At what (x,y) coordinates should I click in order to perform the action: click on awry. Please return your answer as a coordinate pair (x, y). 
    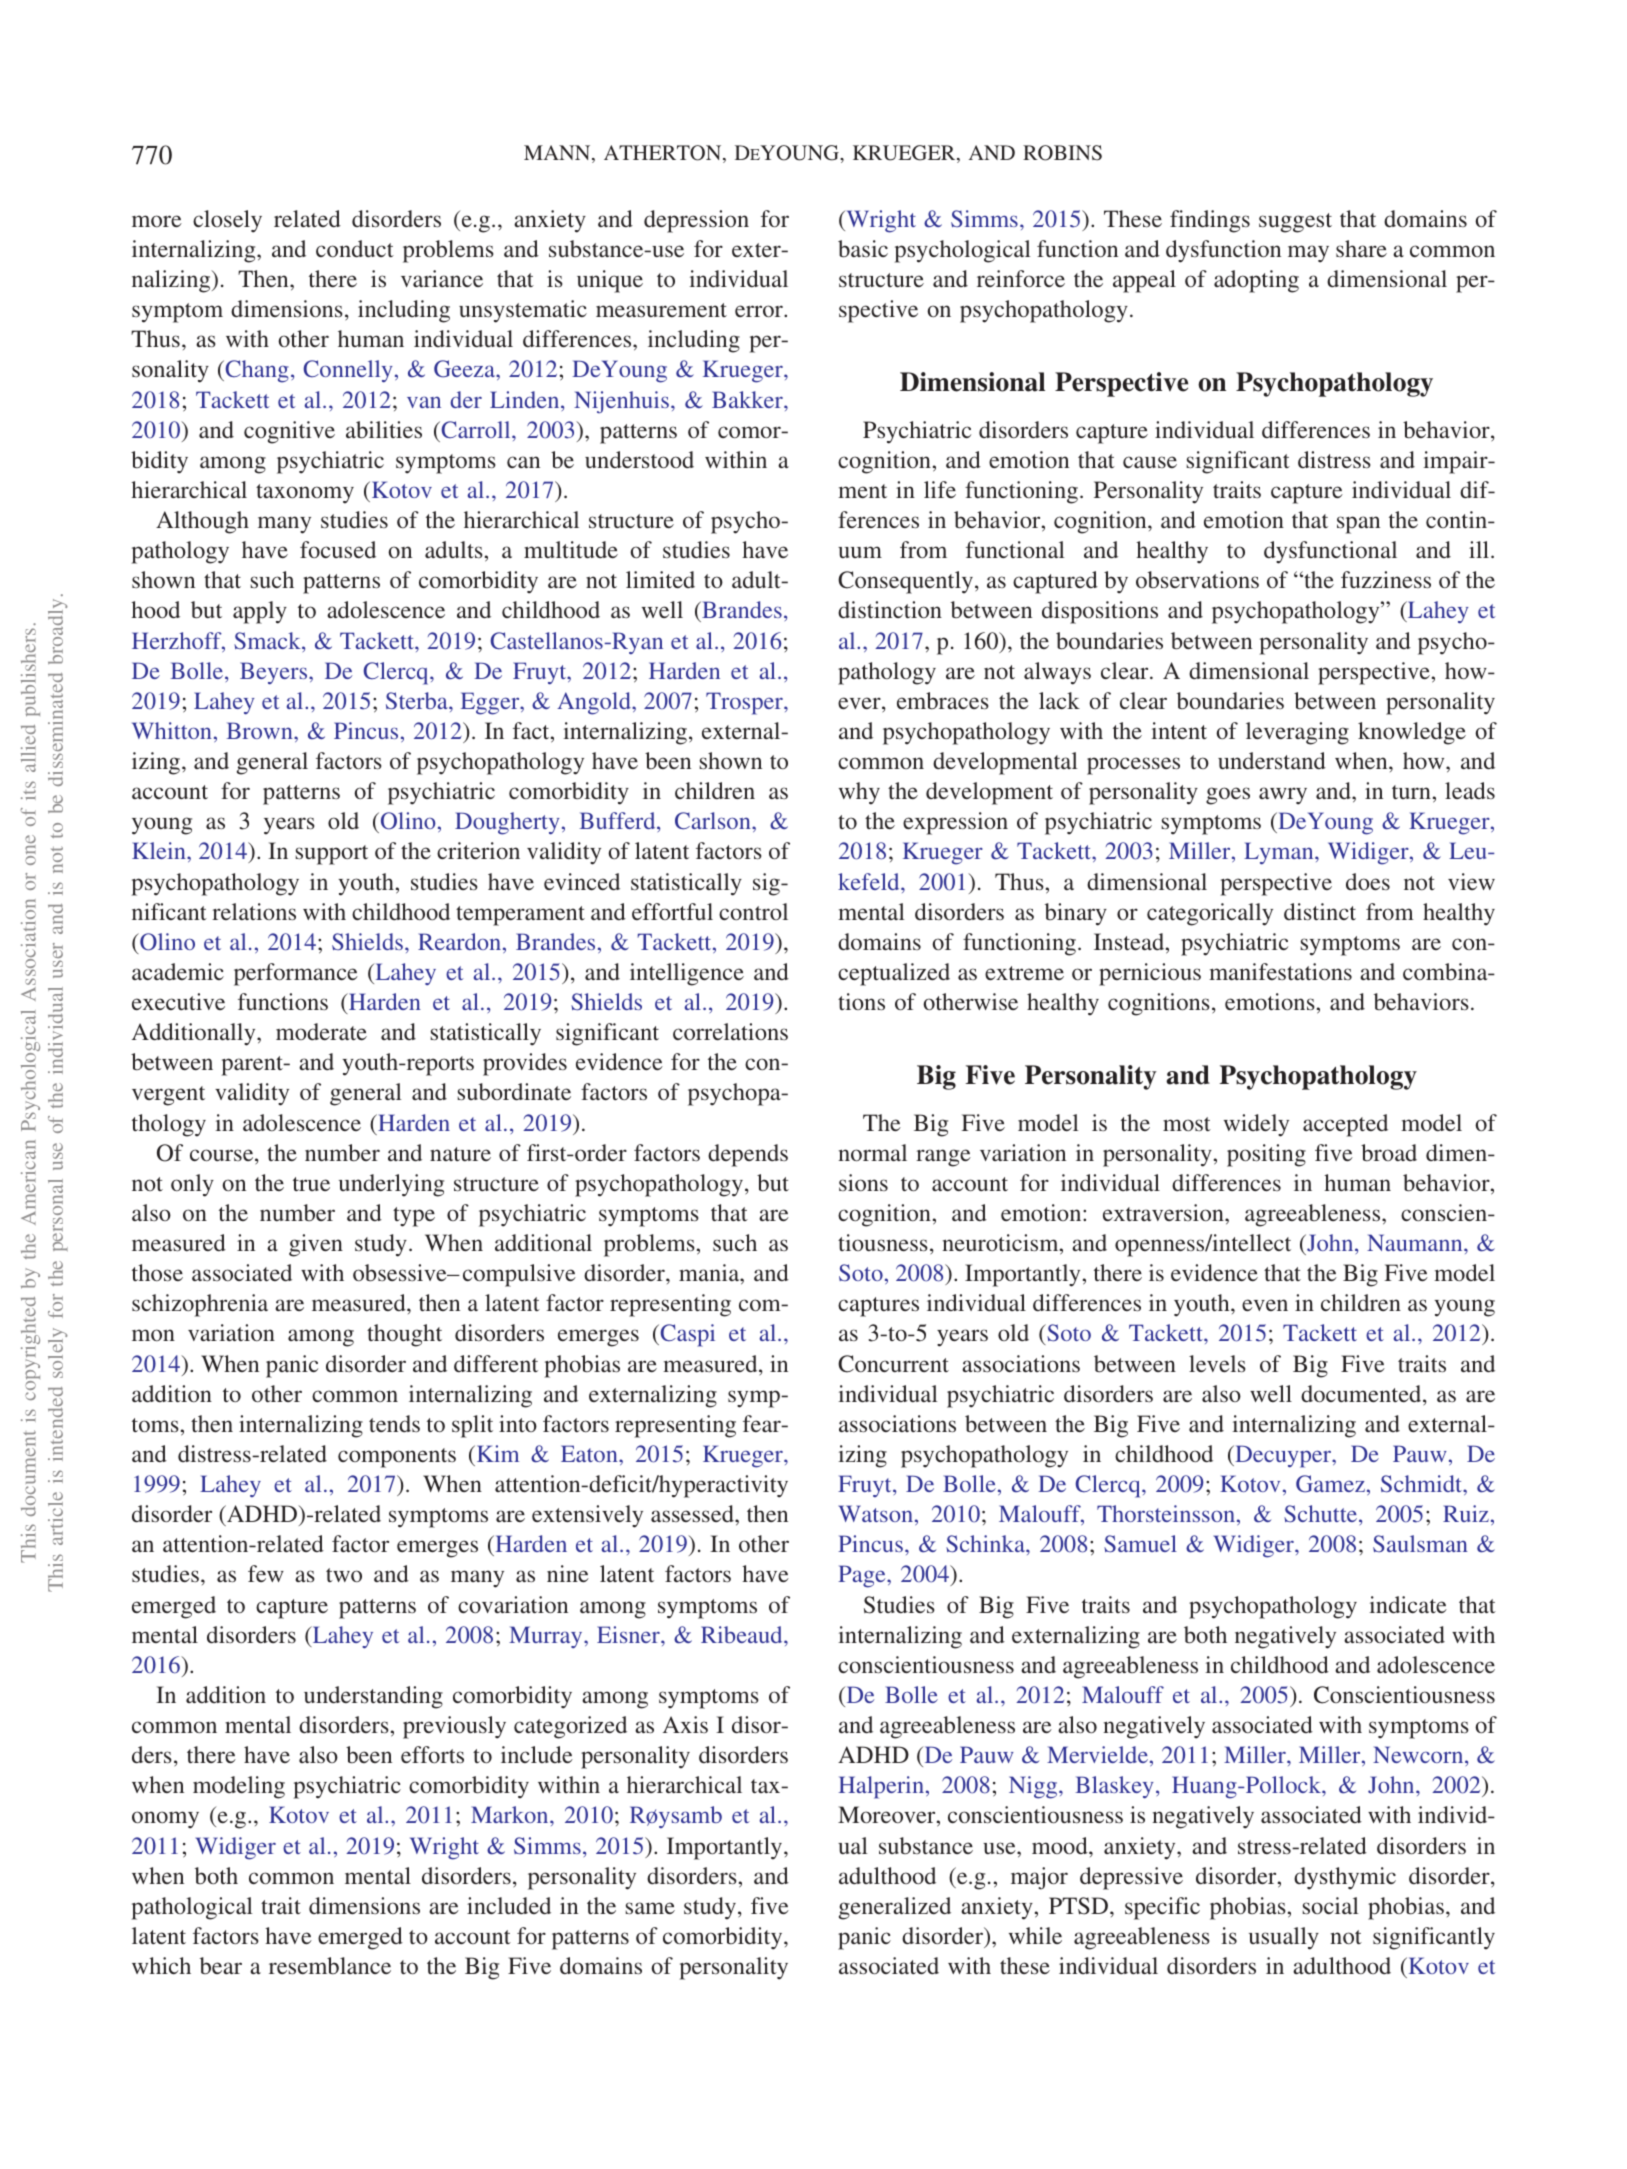
    Looking at the image, I should click on (1283, 796).
